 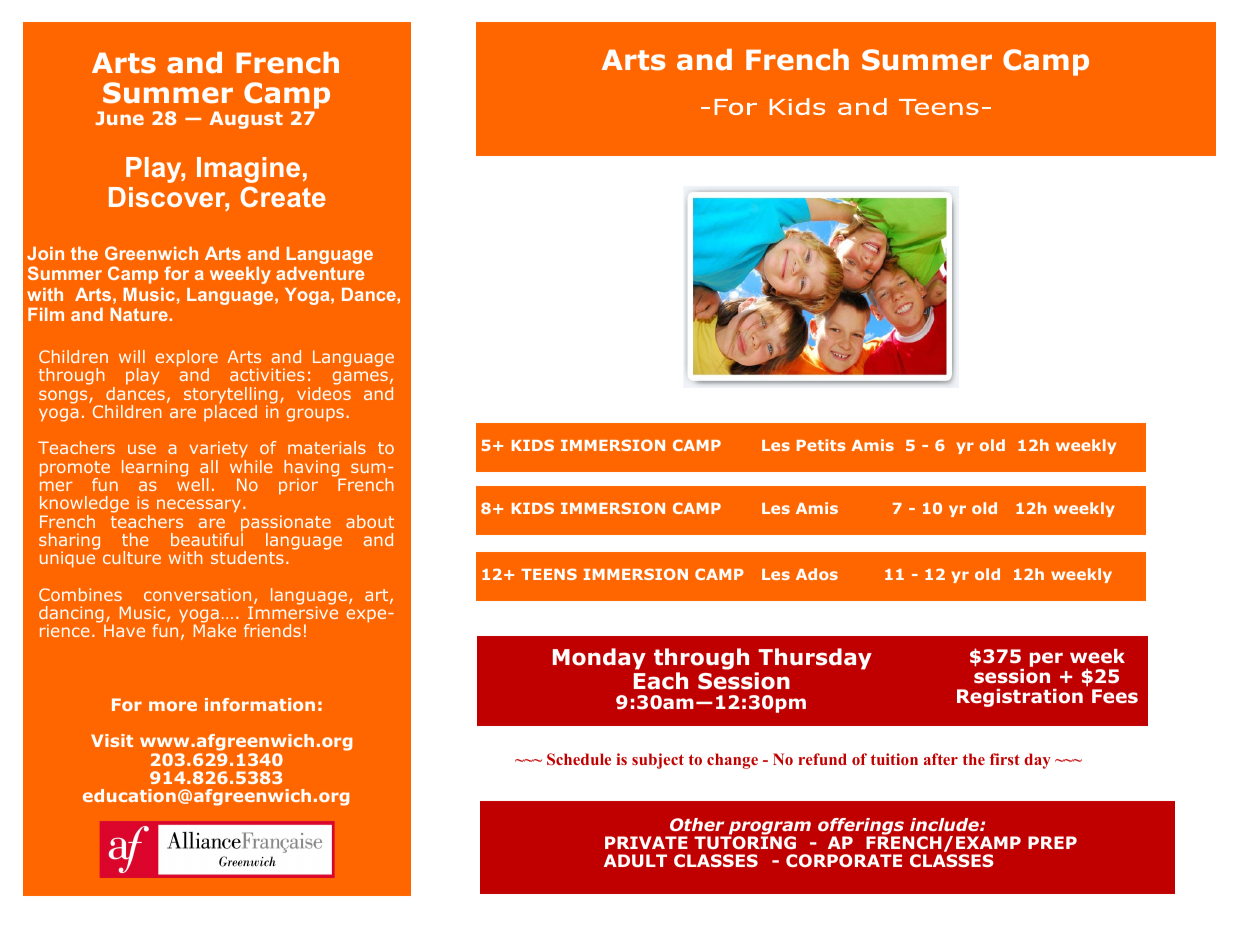 I want to click on games, so click(x=360, y=378).
